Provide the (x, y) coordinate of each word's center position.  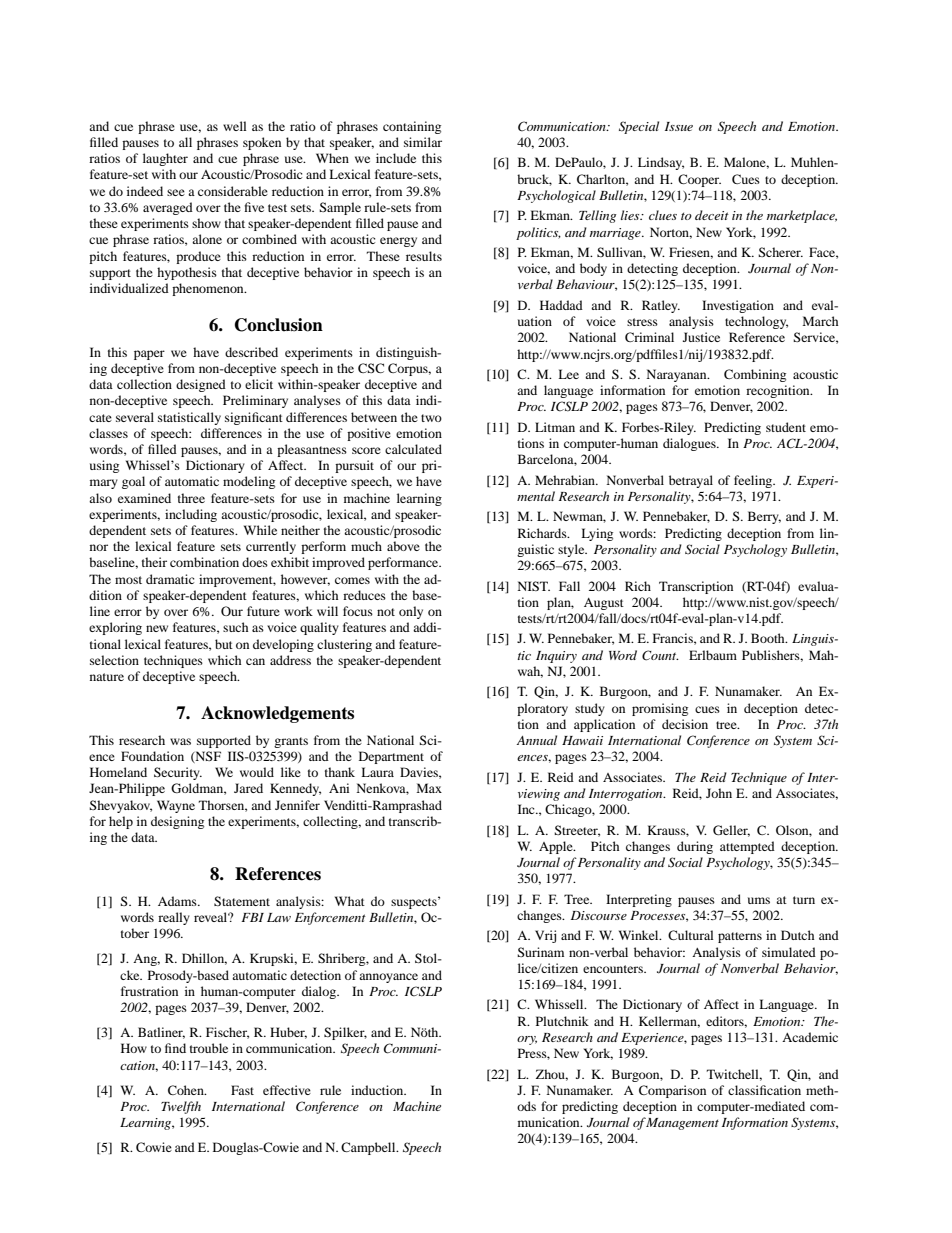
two (431, 418)
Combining (755, 375)
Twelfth (181, 1107)
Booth (769, 638)
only (411, 612)
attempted (747, 847)
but (224, 644)
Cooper (699, 180)
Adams (178, 901)
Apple (557, 847)
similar (423, 142)
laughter (165, 159)
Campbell (369, 1148)
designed (201, 385)
